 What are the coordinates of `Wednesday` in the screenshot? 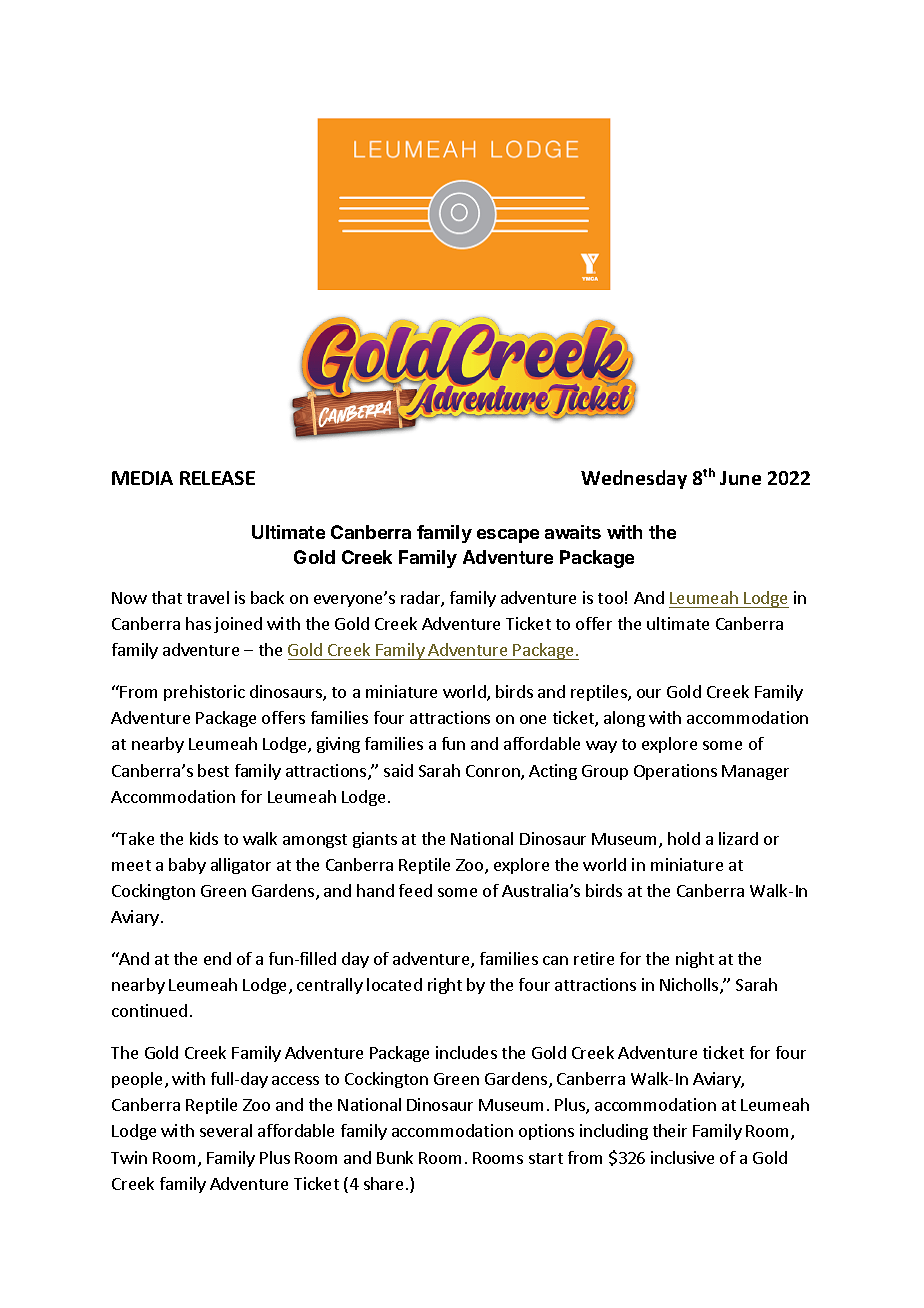 It's located at (634, 479).
